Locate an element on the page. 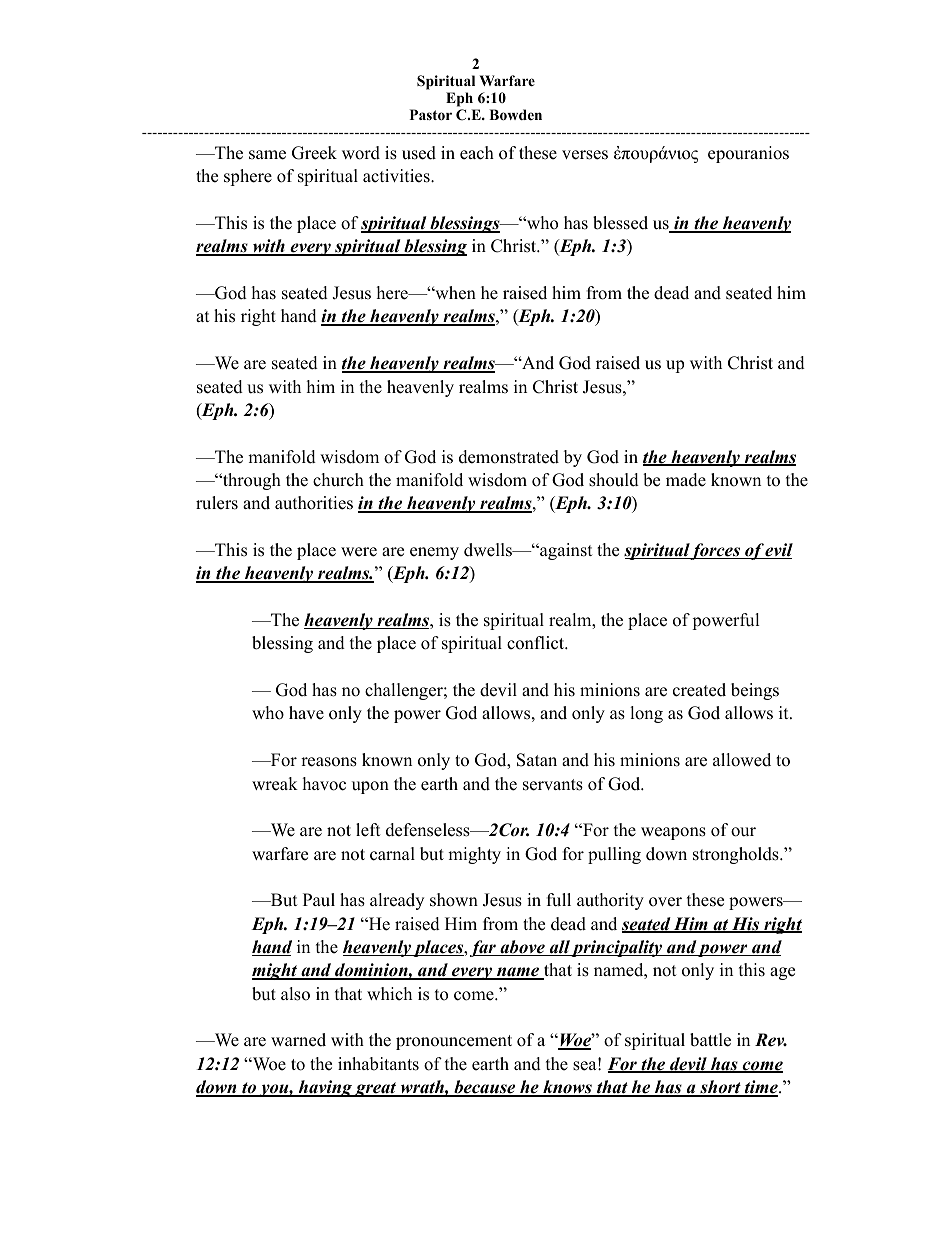 The image size is (952, 1233). through is located at coordinates (251, 481).
